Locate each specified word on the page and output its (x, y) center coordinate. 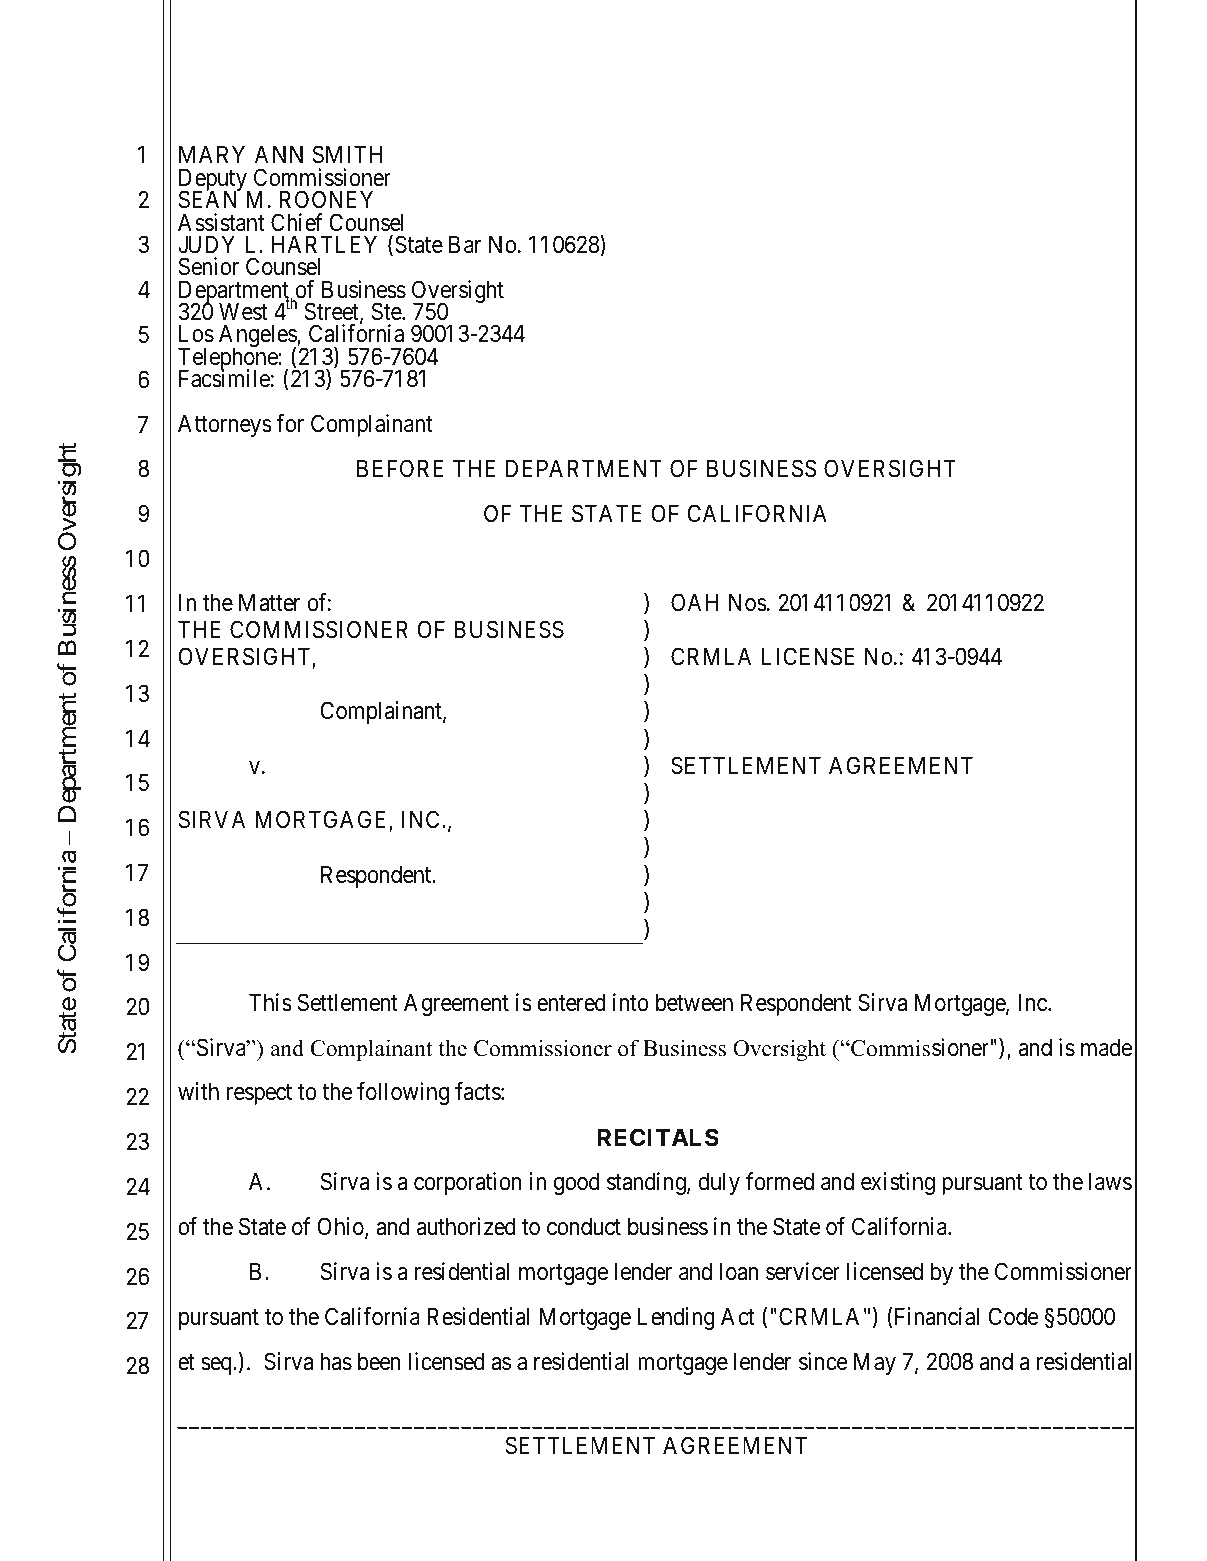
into (631, 1002)
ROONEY (326, 199)
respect (259, 1095)
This (270, 1002)
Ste (387, 311)
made (1106, 1047)
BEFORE (400, 468)
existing (898, 1183)
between (694, 1002)
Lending (676, 1318)
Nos (748, 602)
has (336, 1361)
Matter (269, 602)
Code (1013, 1316)
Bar (465, 244)
